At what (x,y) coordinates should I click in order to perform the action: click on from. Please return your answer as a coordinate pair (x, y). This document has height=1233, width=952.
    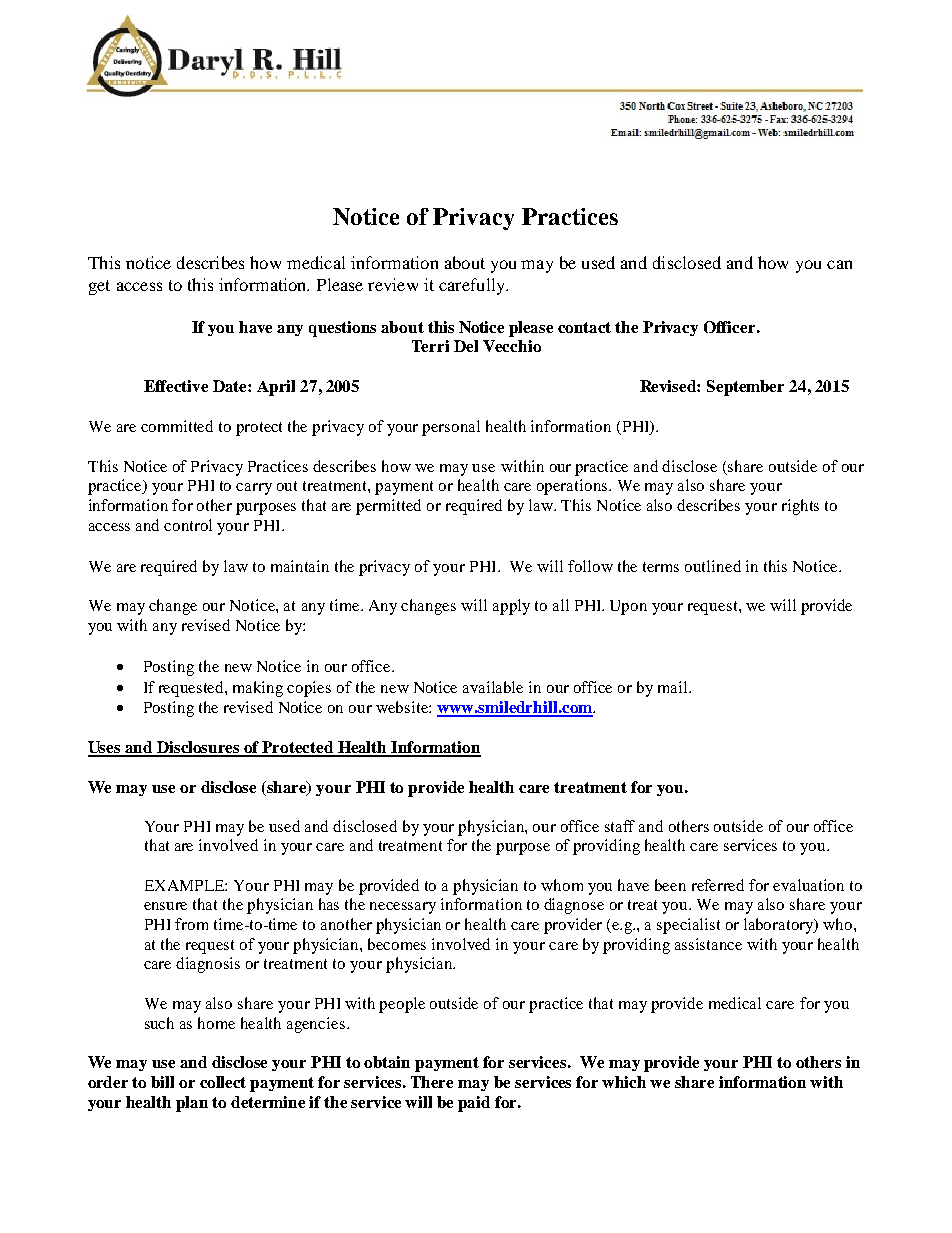
    Looking at the image, I should click on (191, 924).
